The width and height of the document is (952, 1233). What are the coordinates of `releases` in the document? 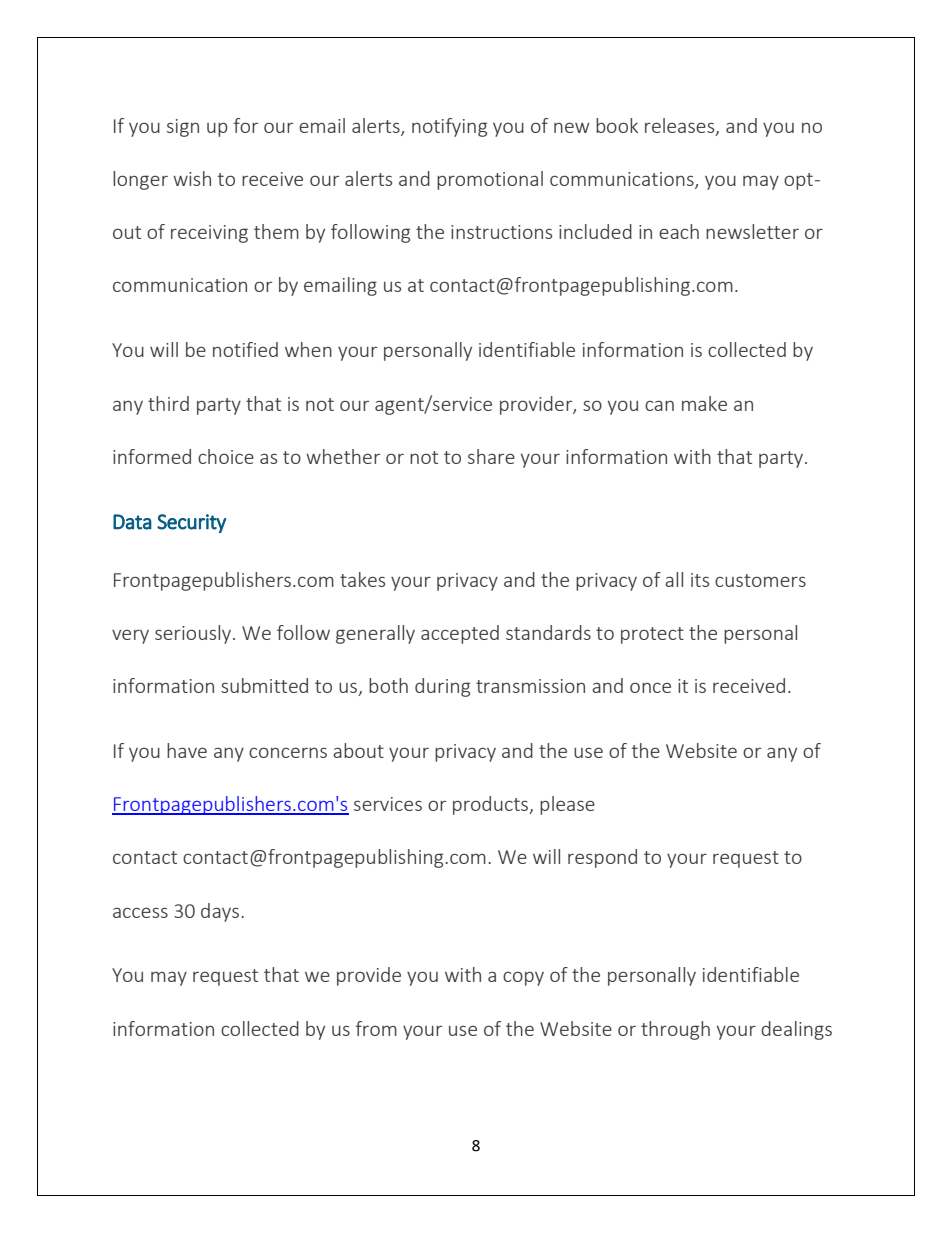 It's located at (681, 126).
